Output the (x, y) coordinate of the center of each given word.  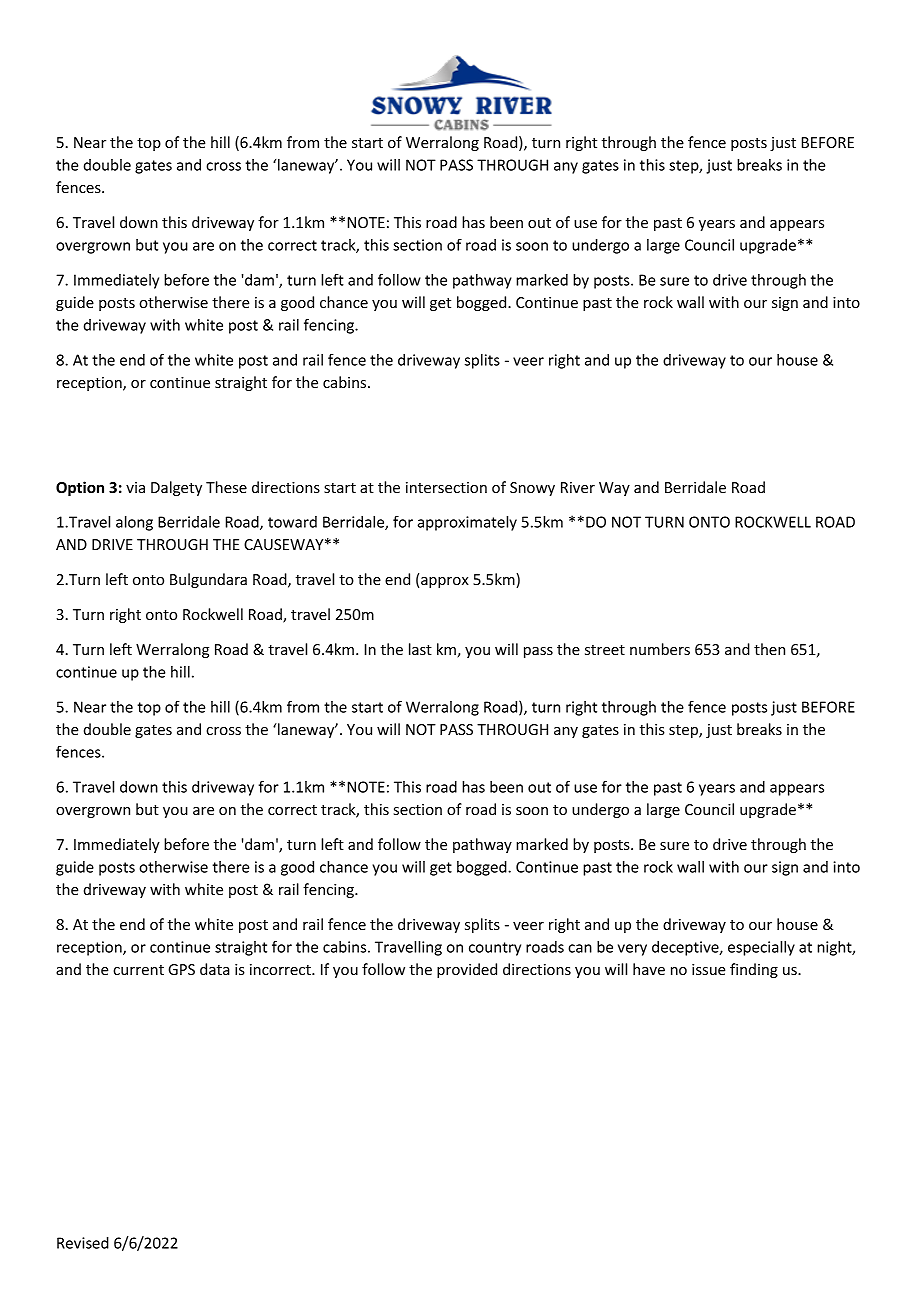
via (135, 487)
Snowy (532, 489)
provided (467, 970)
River (578, 487)
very (632, 950)
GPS (181, 969)
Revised (83, 1243)
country (495, 949)
